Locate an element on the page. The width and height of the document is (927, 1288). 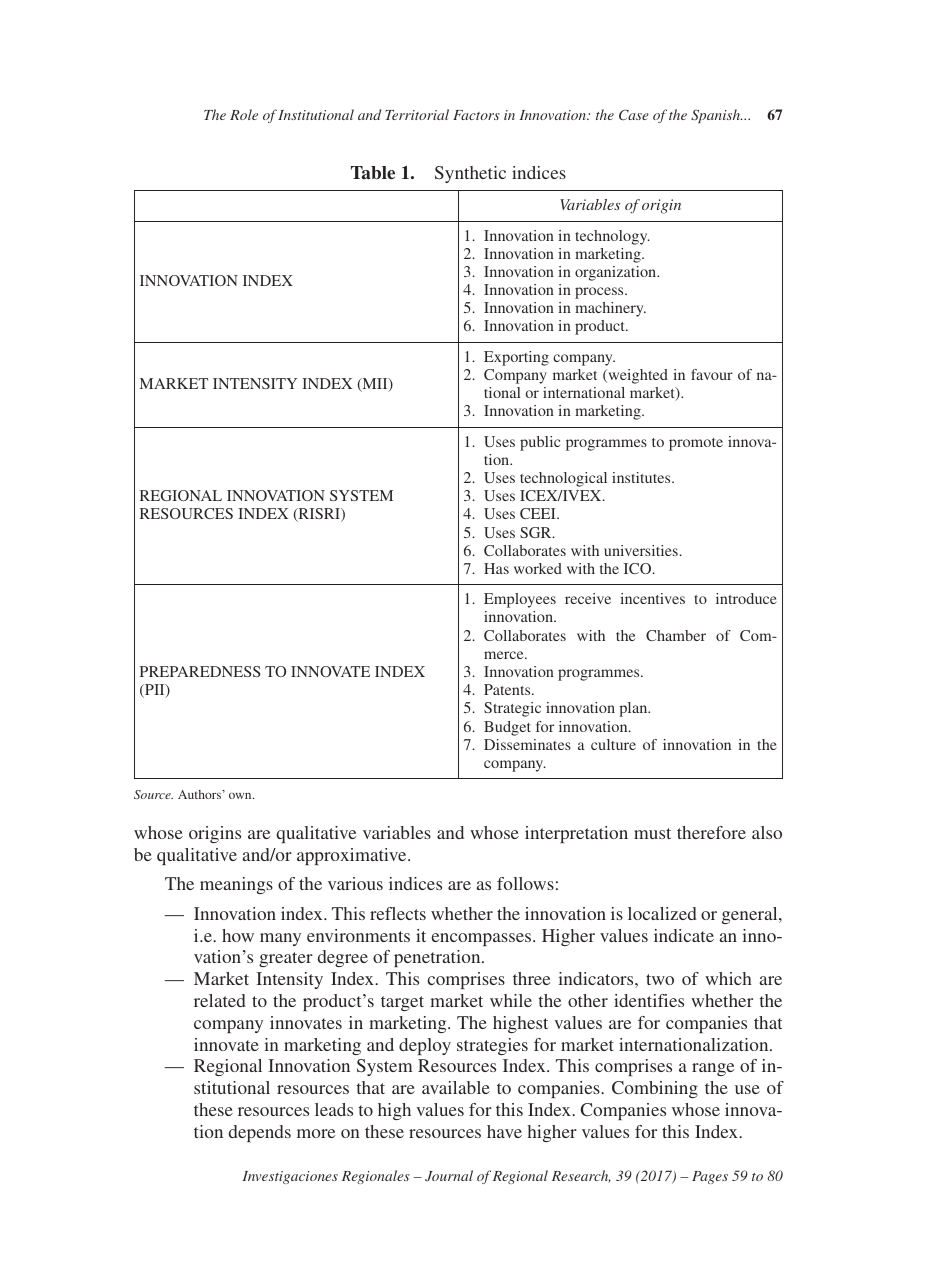
encompasses is located at coordinates (483, 939).
